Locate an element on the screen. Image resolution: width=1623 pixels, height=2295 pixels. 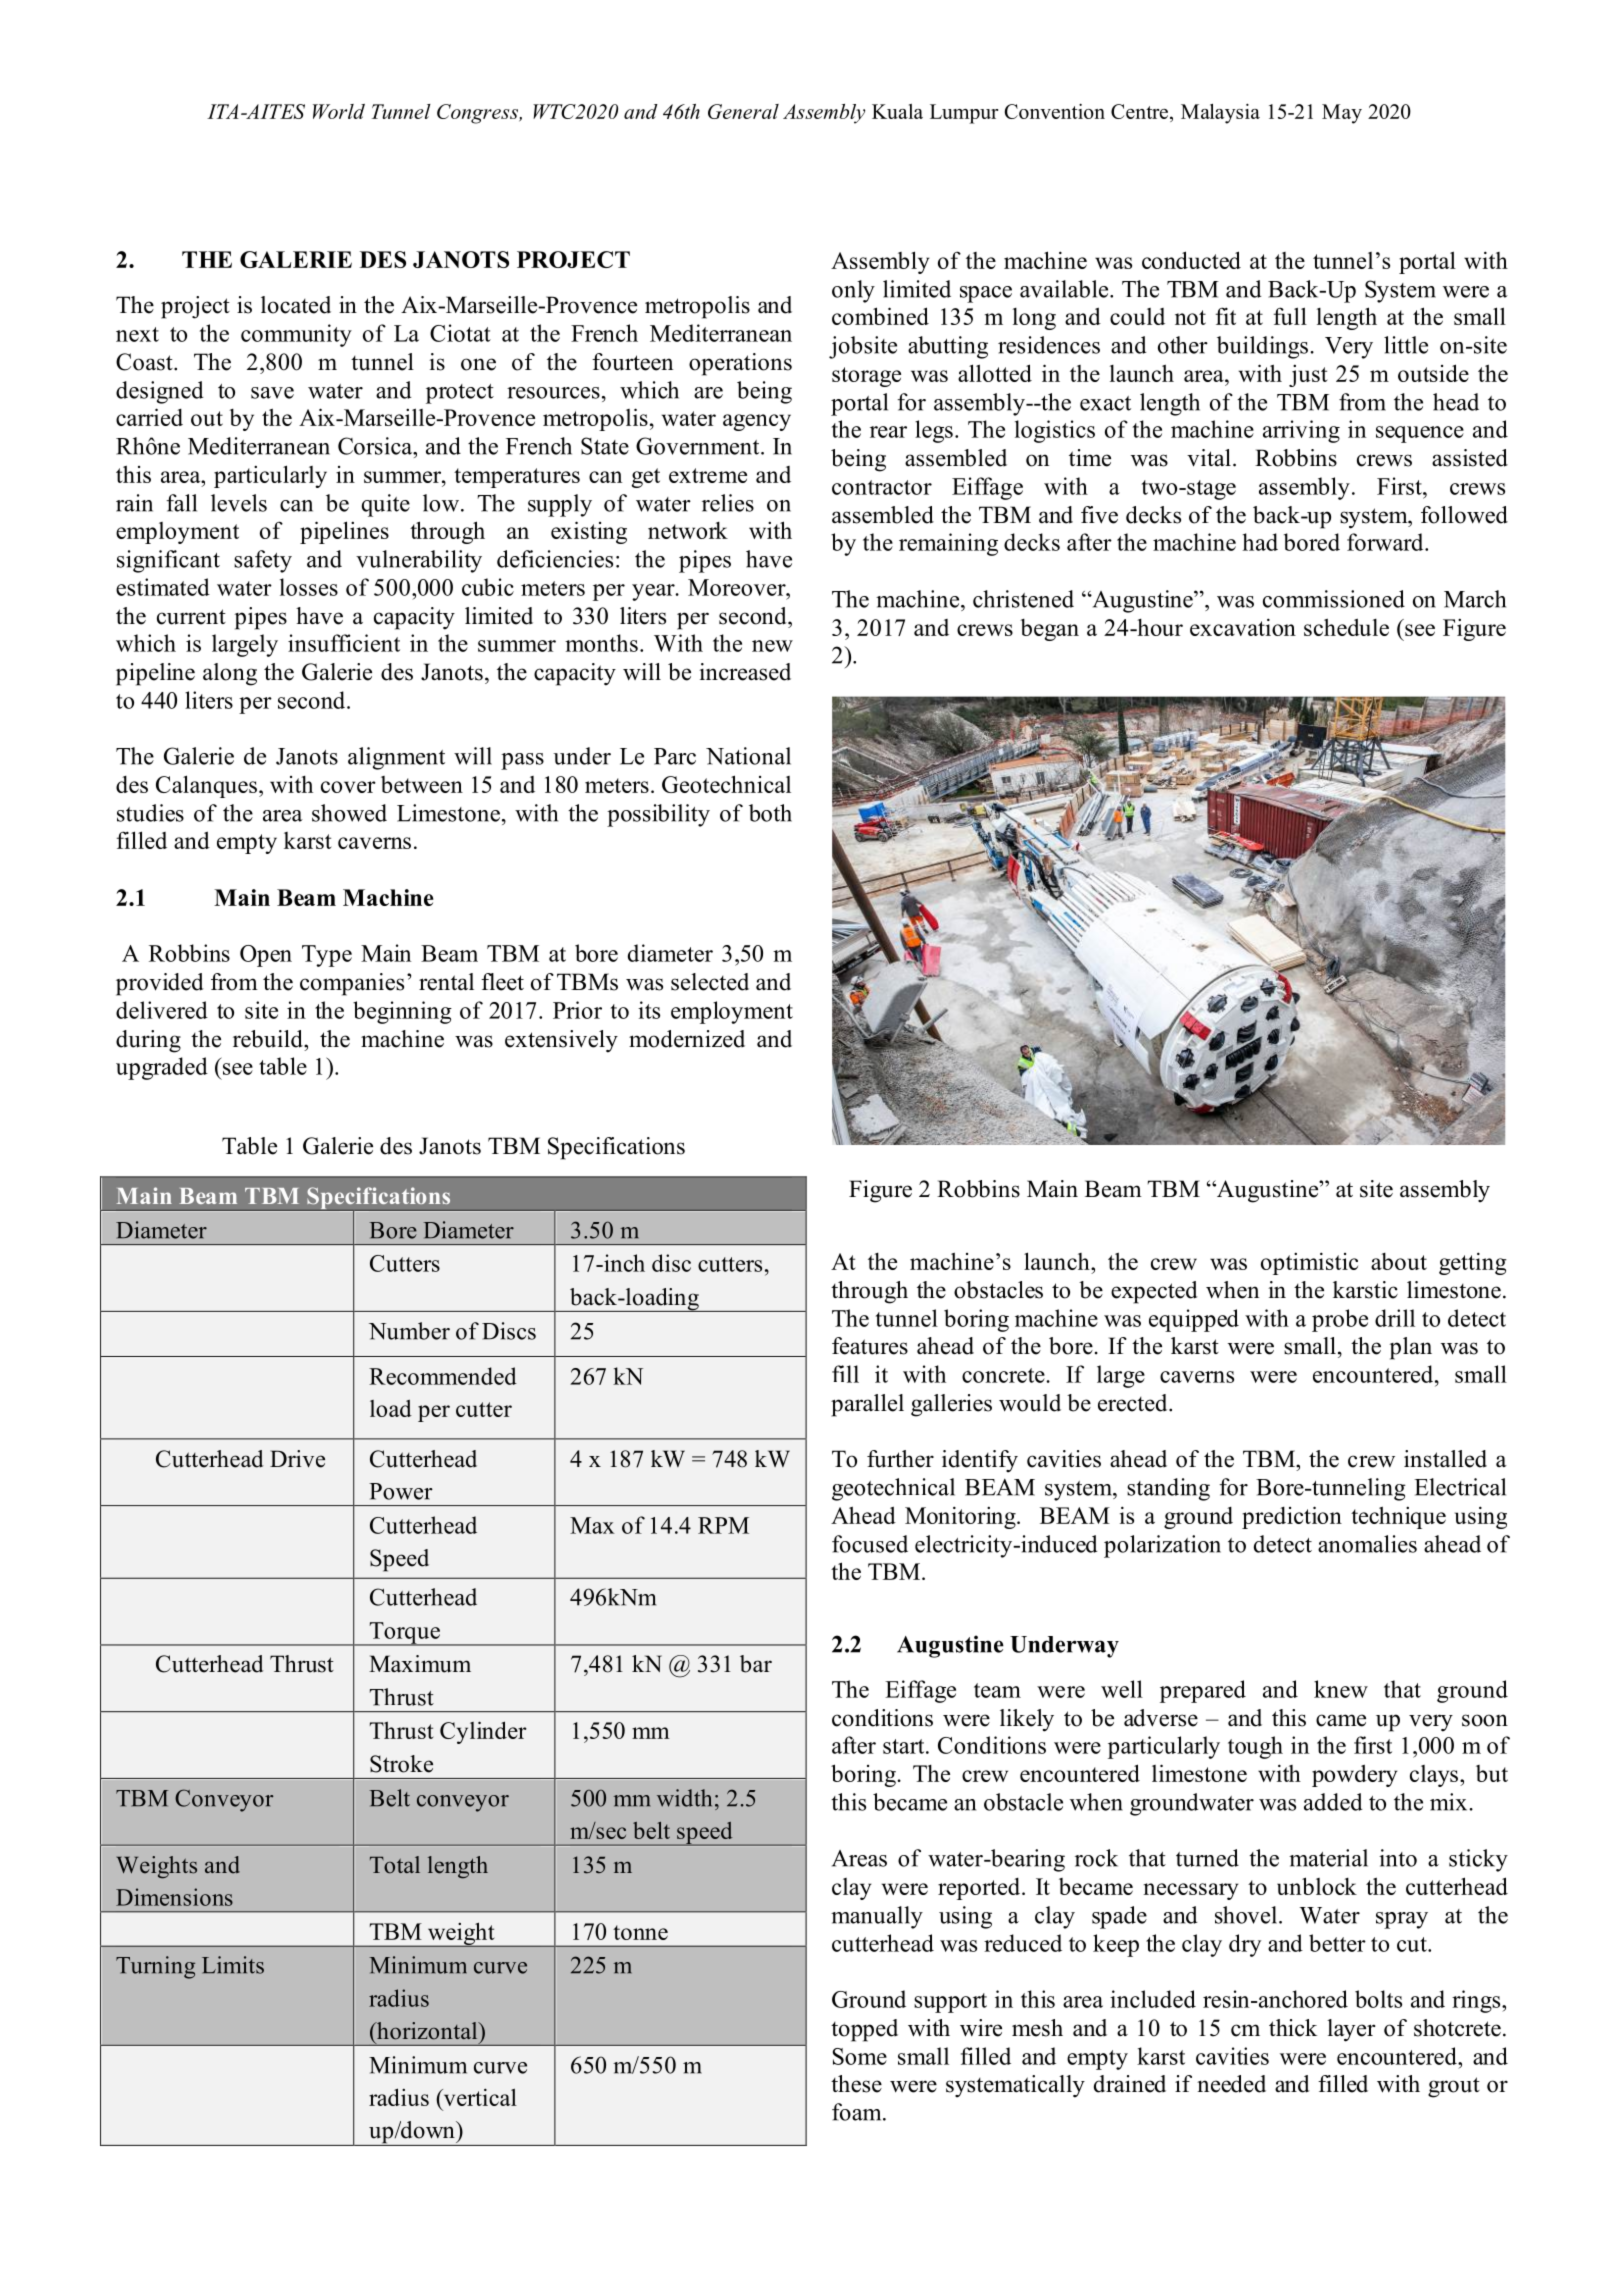
General is located at coordinates (743, 111).
